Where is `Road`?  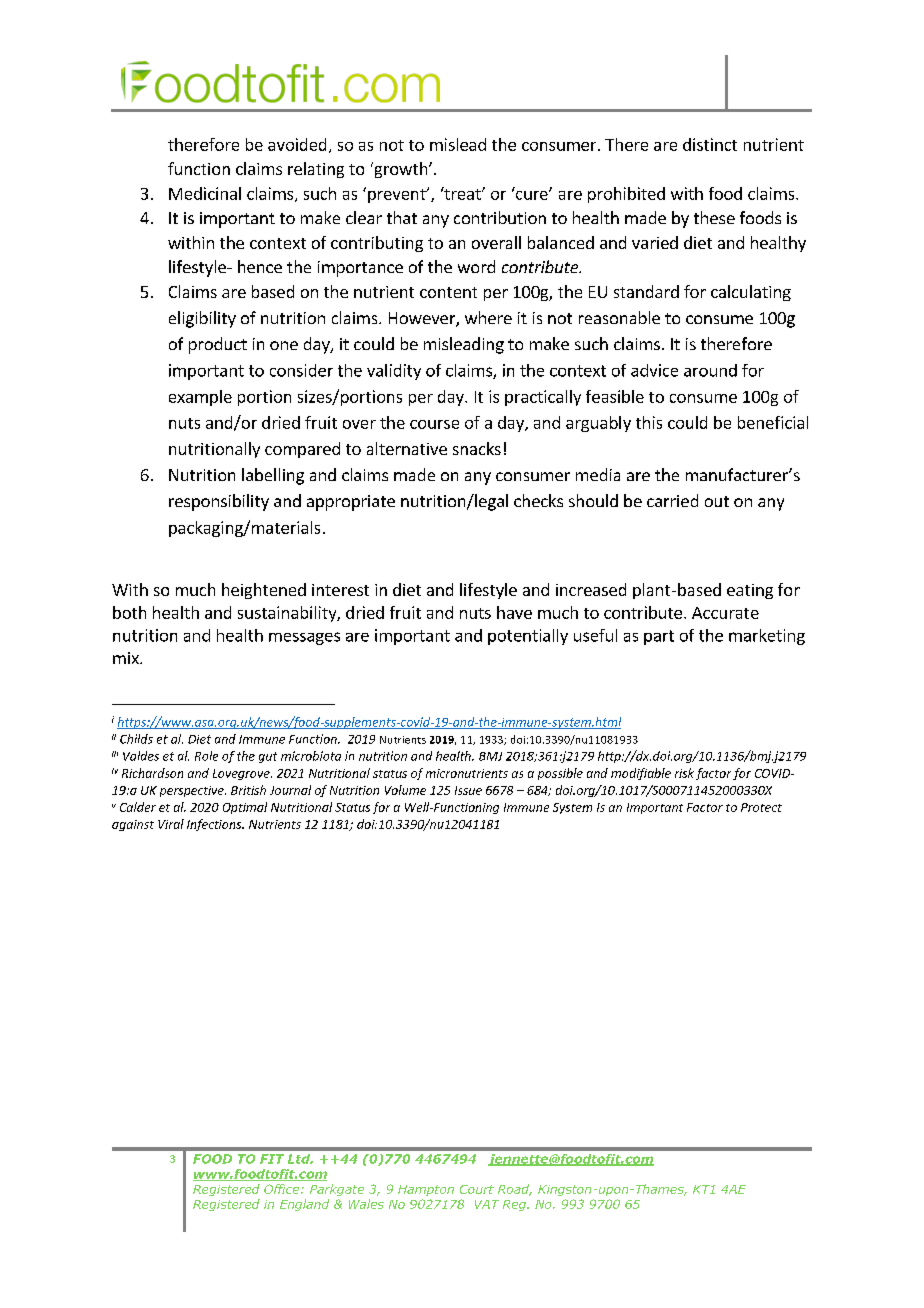
Road is located at coordinates (515, 1190).
